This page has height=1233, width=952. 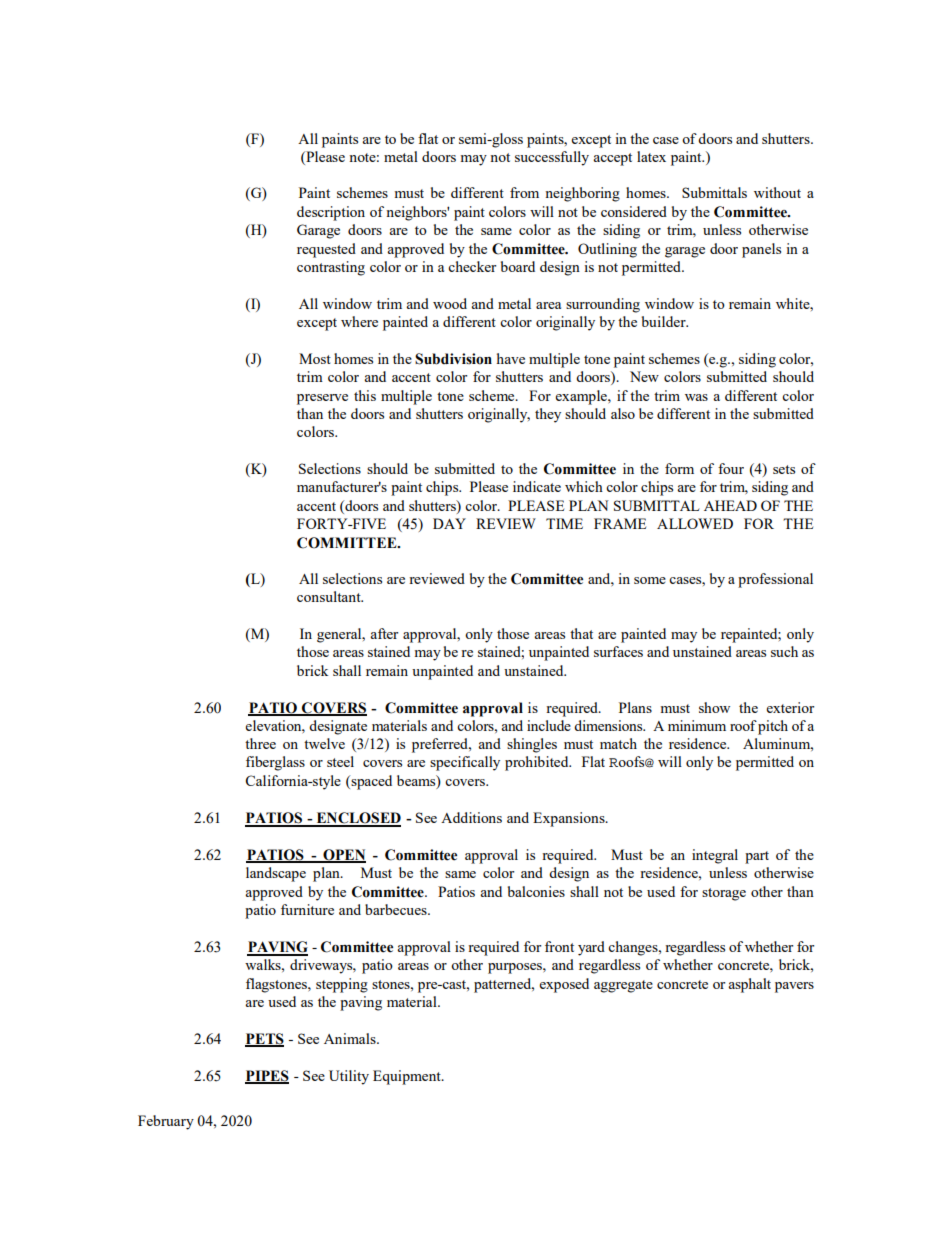 I want to click on Equipment, so click(x=408, y=1077).
